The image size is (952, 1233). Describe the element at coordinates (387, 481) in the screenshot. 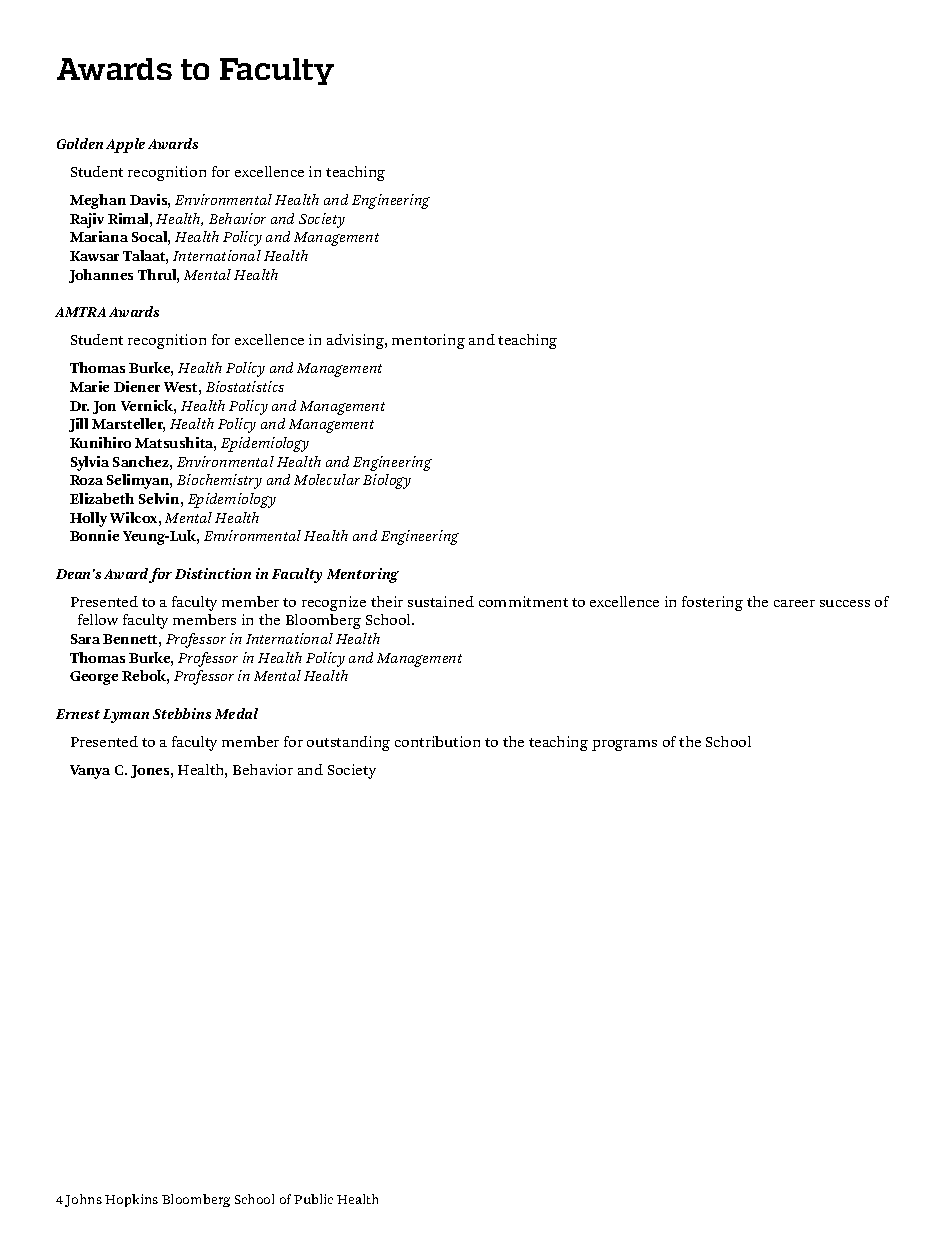

I see `Biology` at that location.
